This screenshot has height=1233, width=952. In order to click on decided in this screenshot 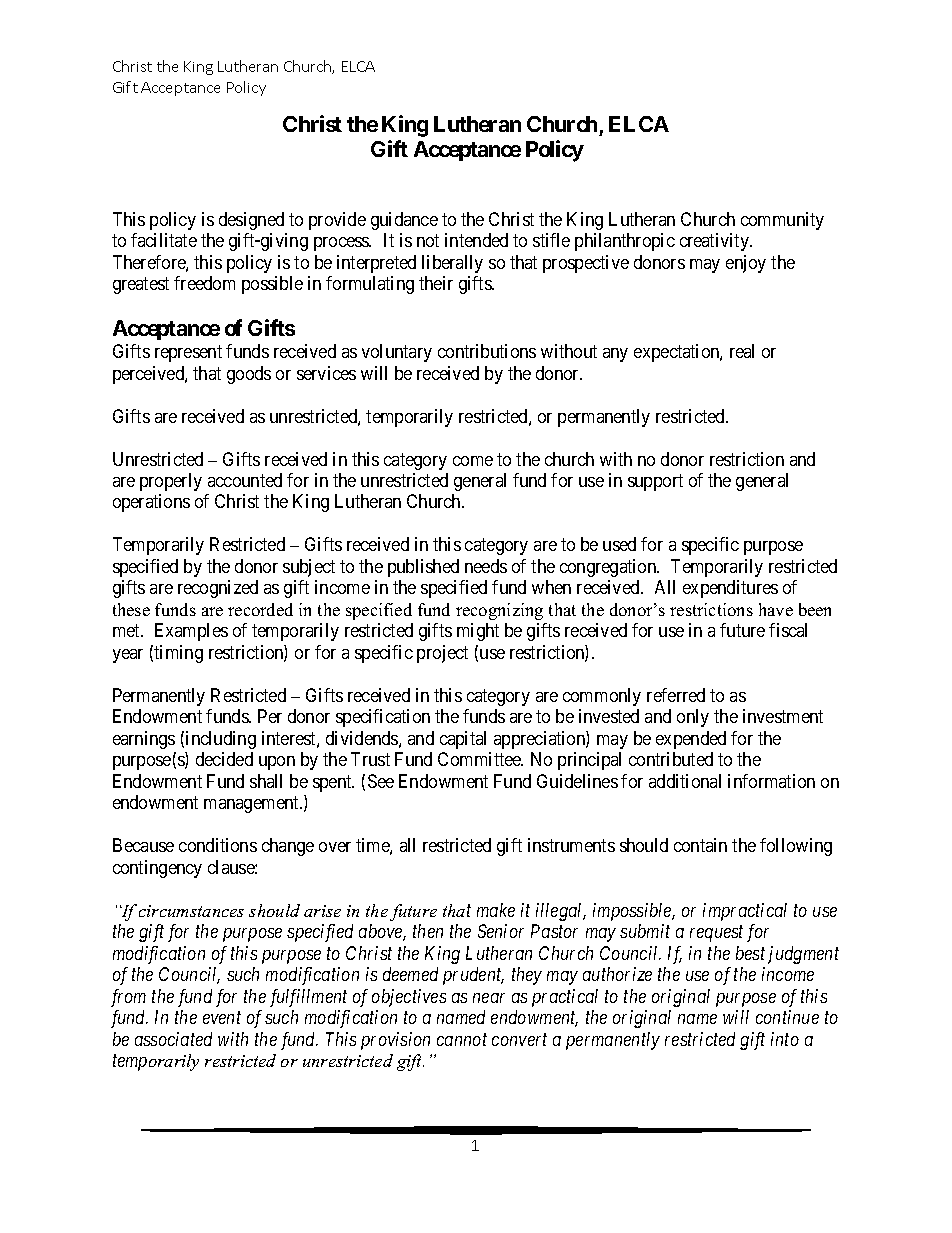, I will do `click(224, 759)`.
